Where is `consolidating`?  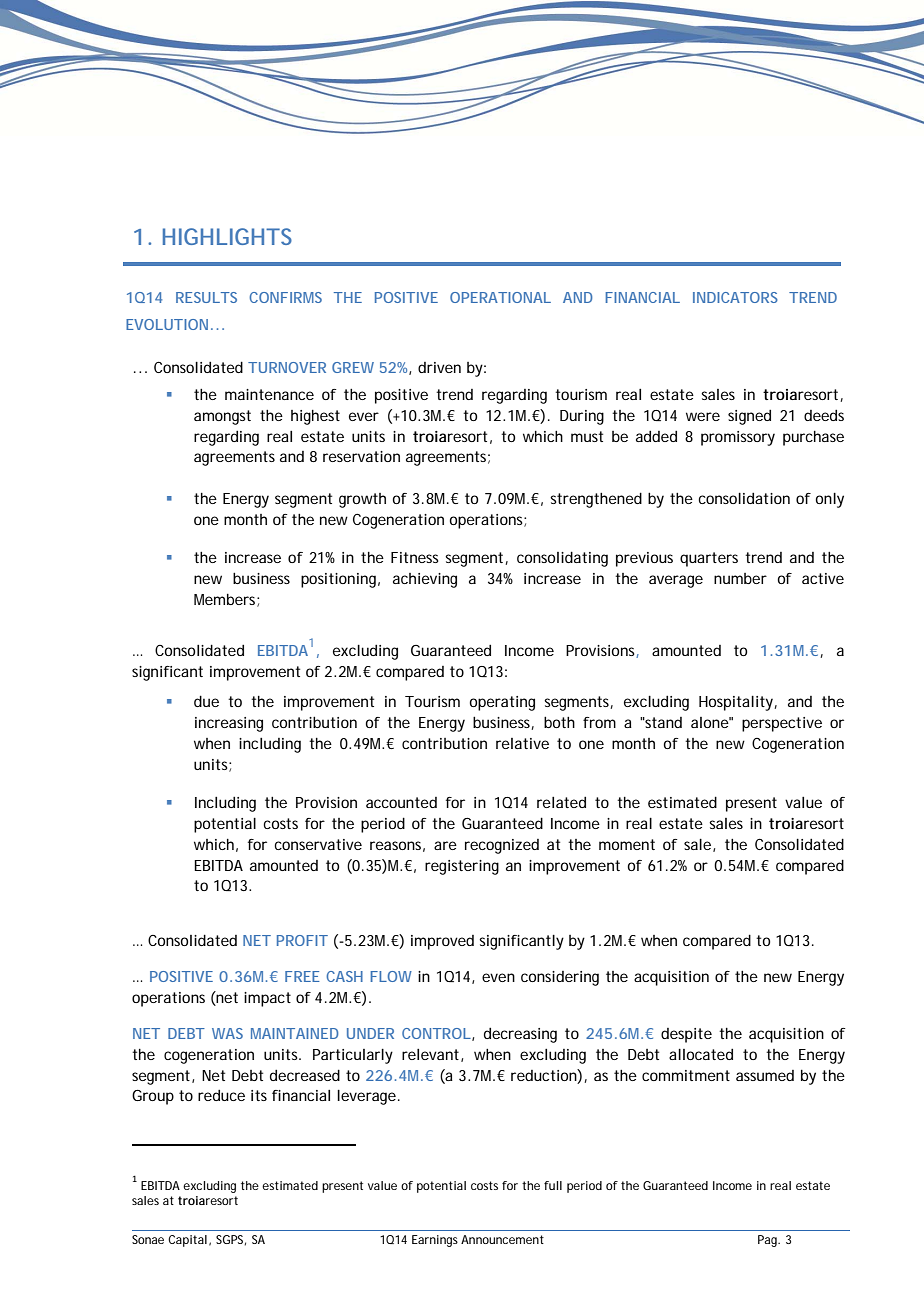
consolidating is located at coordinates (562, 559).
